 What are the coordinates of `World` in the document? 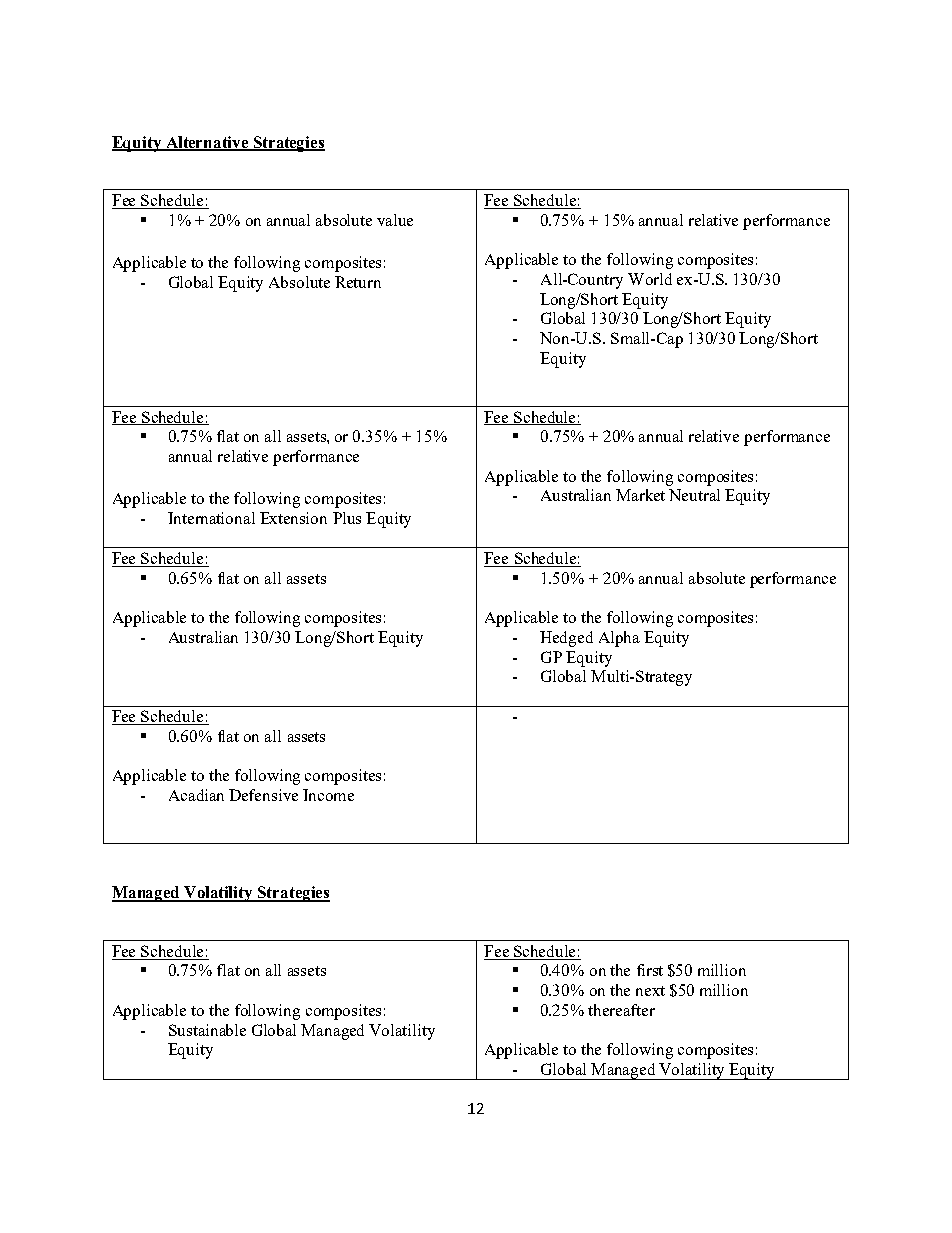 It's located at (650, 279).
